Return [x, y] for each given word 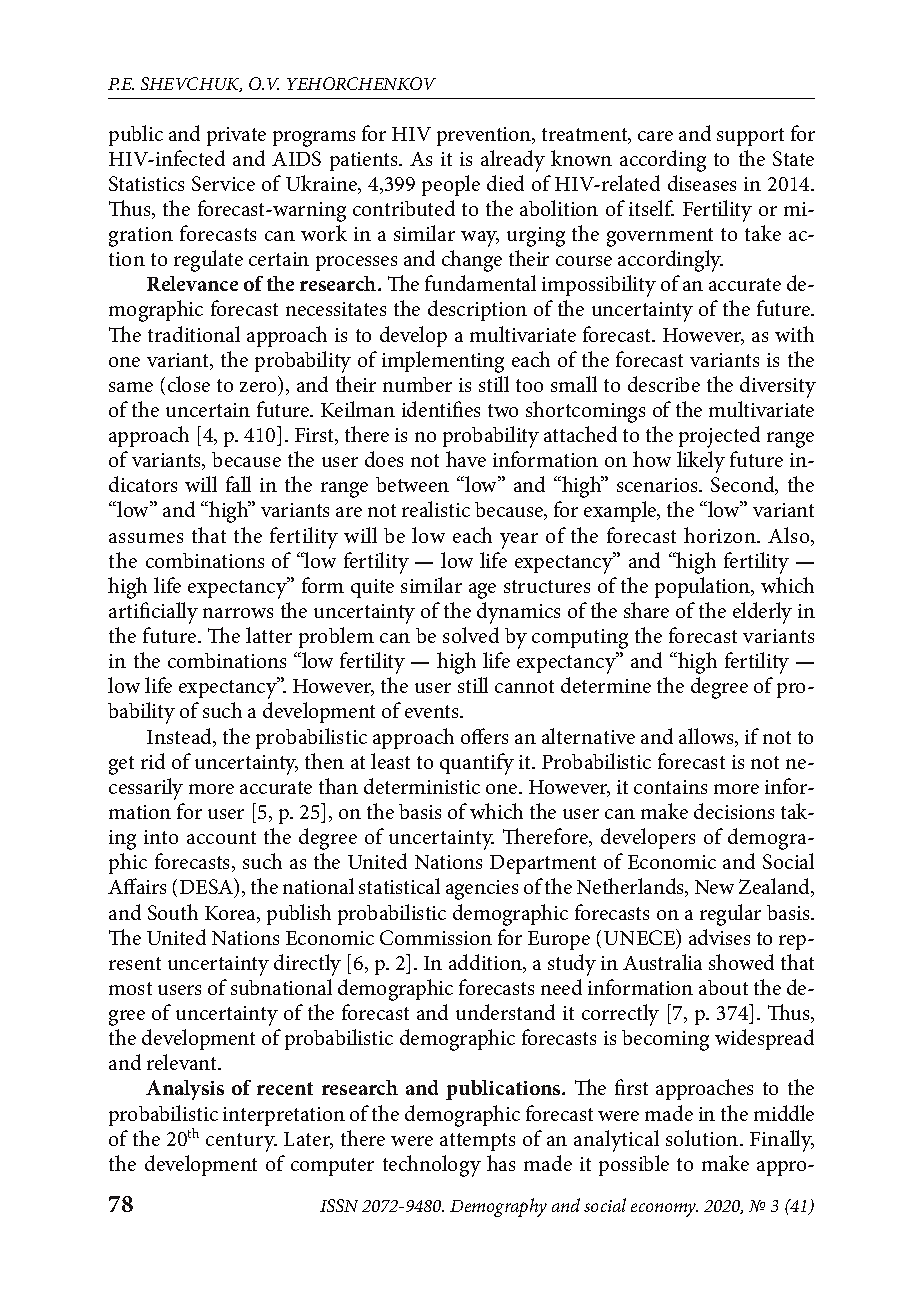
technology [432, 1166]
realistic [436, 509]
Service [223, 183]
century [241, 1142]
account [221, 837]
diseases [702, 183]
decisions [734, 811]
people [451, 185]
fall [238, 484]
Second [744, 485]
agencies [482, 890]
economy [664, 1210]
